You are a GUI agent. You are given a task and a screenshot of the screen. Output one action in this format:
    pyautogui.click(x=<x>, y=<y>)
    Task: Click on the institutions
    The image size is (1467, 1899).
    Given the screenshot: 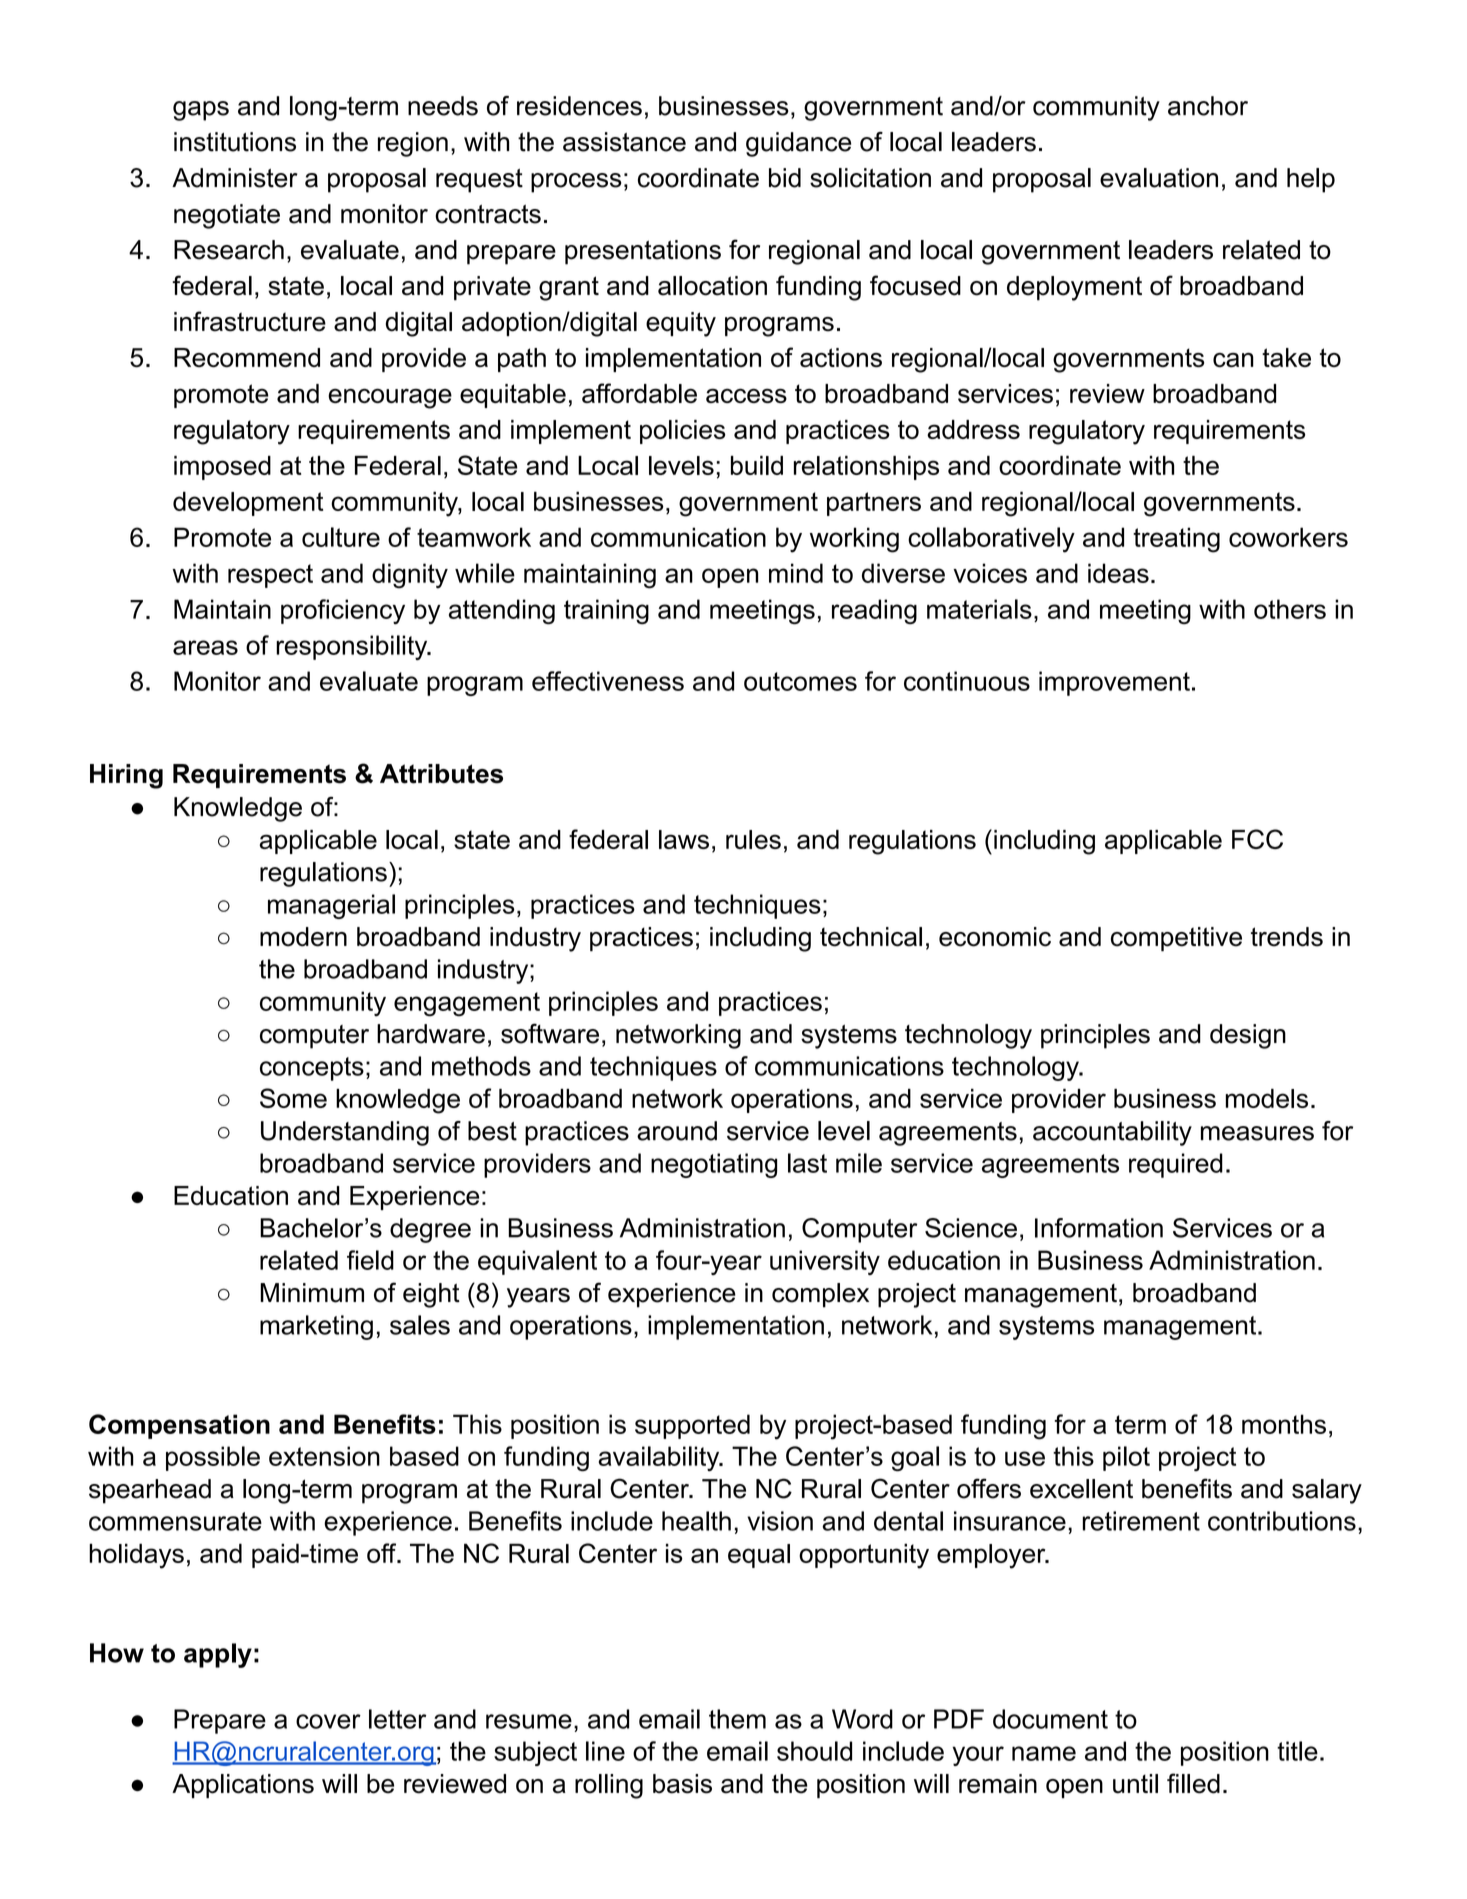 What is the action you would take?
    pyautogui.click(x=235, y=142)
